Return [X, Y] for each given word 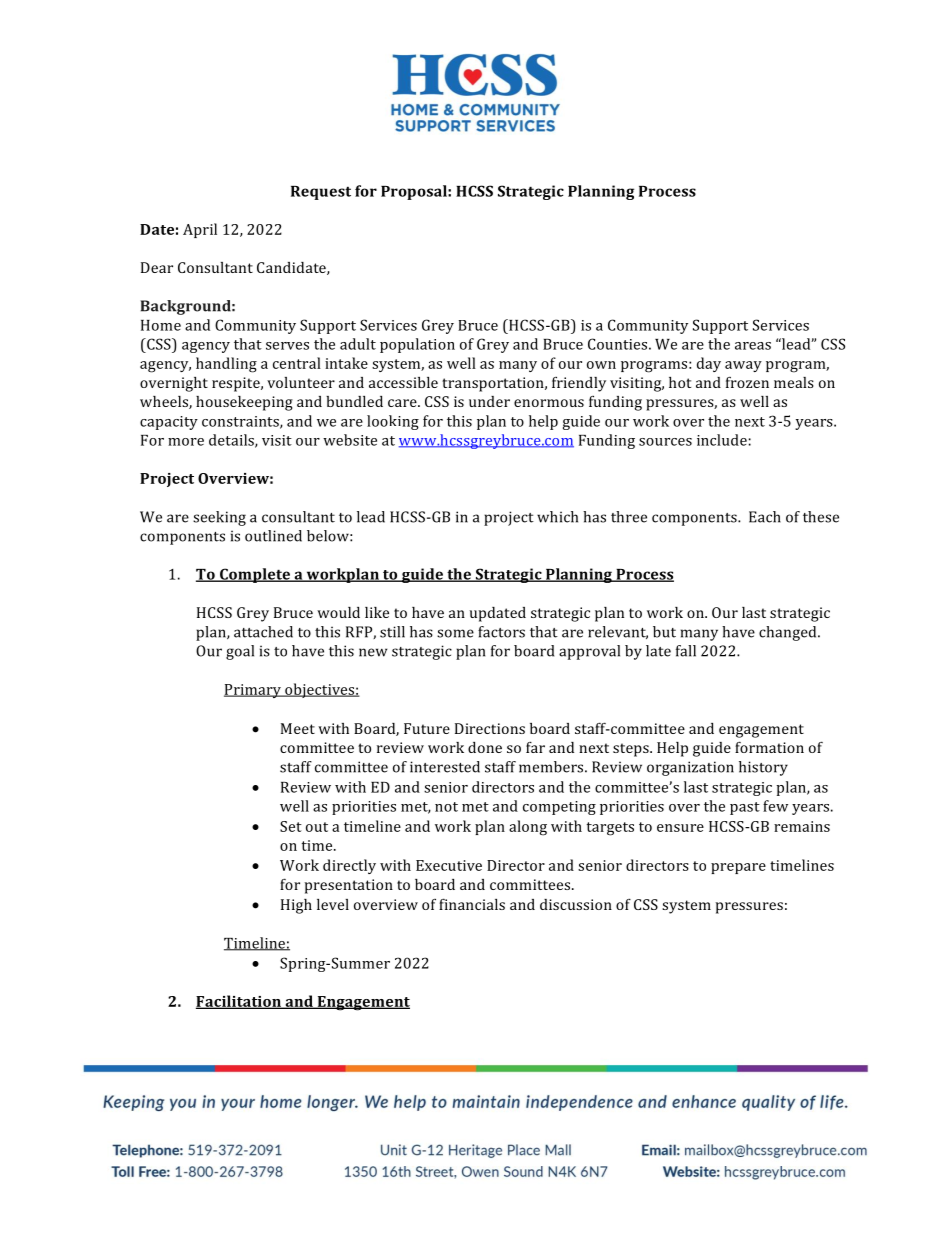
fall [686, 651]
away [743, 366]
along [528, 828]
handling [226, 365]
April [200, 230]
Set [291, 826]
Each [765, 517]
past [745, 808]
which [557, 517]
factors [501, 632]
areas [753, 346]
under [489, 401]
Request [321, 193]
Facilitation [240, 1002]
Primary [254, 691]
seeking [219, 518]
